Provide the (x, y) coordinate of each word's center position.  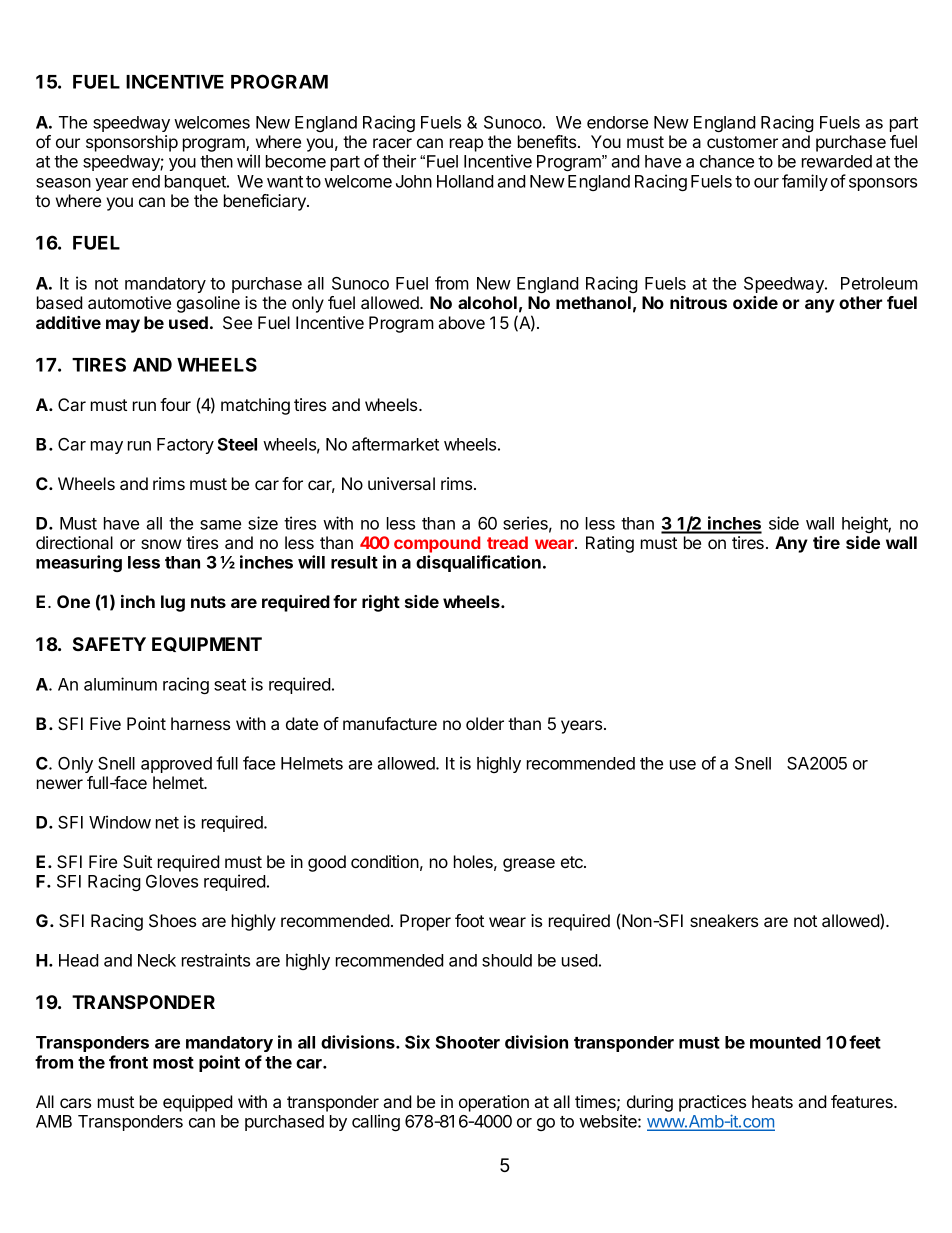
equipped (198, 1103)
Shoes (172, 921)
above (462, 322)
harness (200, 723)
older (485, 723)
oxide (755, 302)
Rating (610, 544)
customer (742, 142)
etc (573, 862)
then (216, 161)
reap (466, 145)
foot (469, 920)
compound (437, 544)
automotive (129, 302)
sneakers (724, 920)
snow (161, 544)
